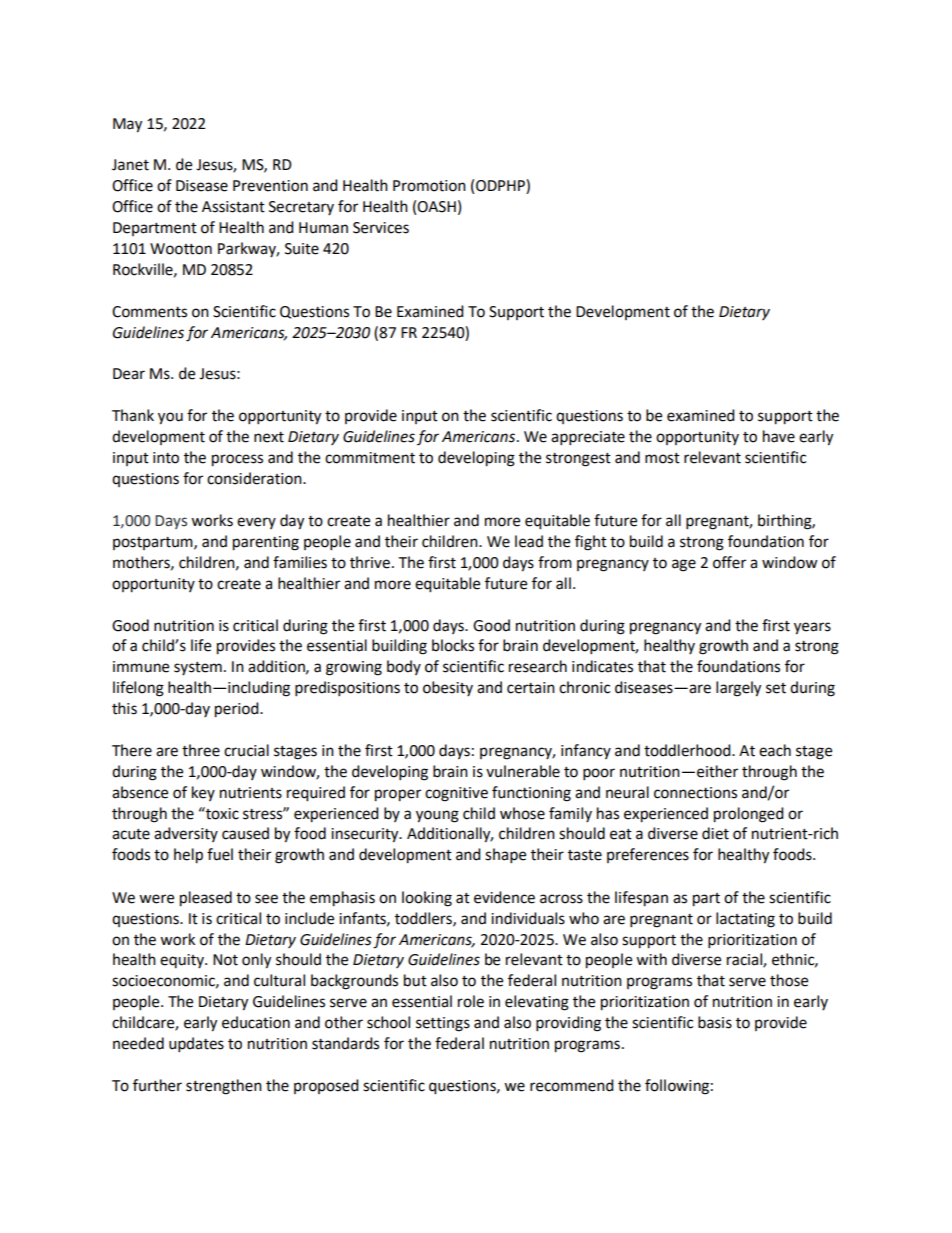  What do you see at coordinates (688, 750) in the document?
I see `toddlerhood` at bounding box center [688, 750].
